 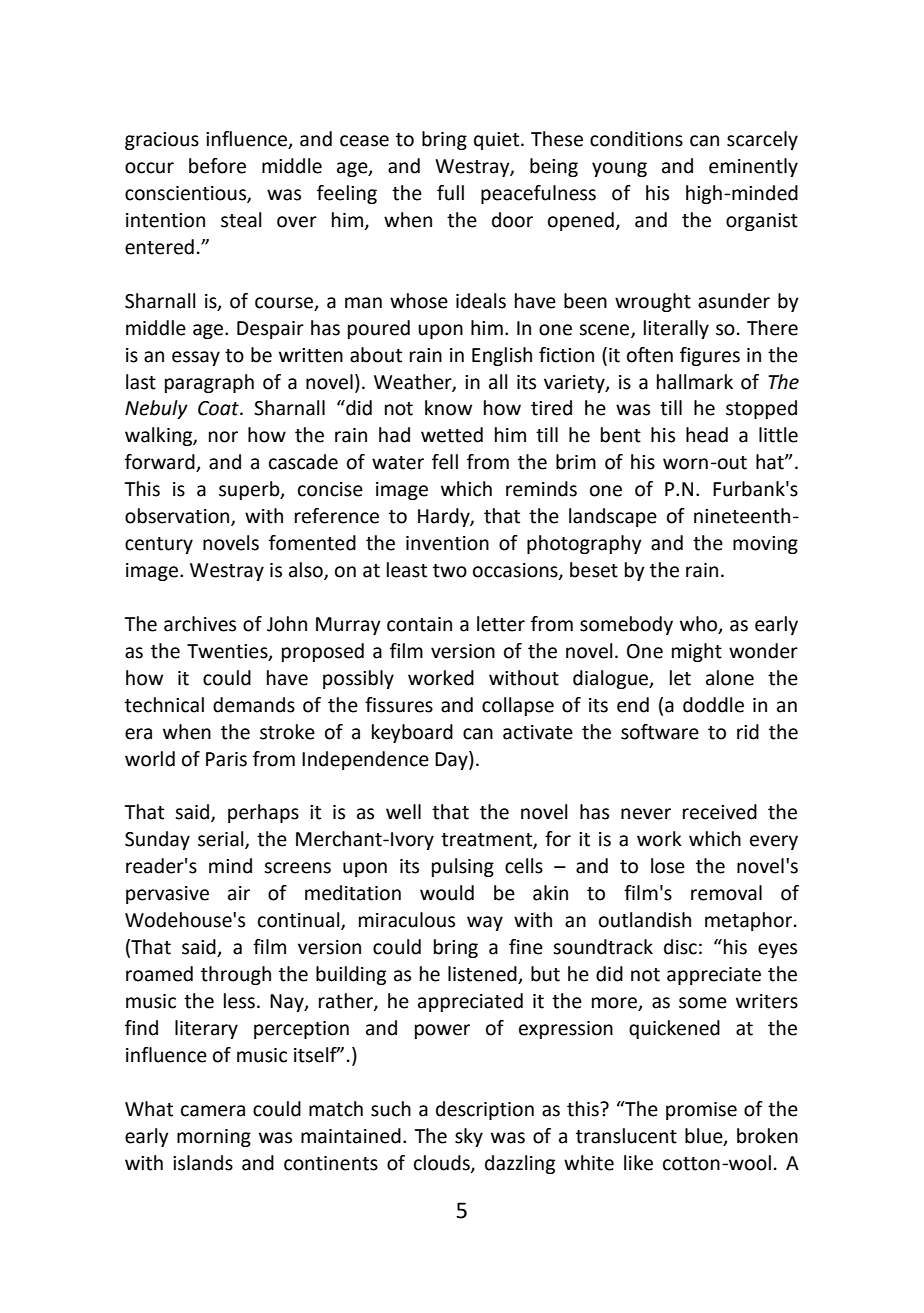 I want to click on might, so click(x=697, y=652).
